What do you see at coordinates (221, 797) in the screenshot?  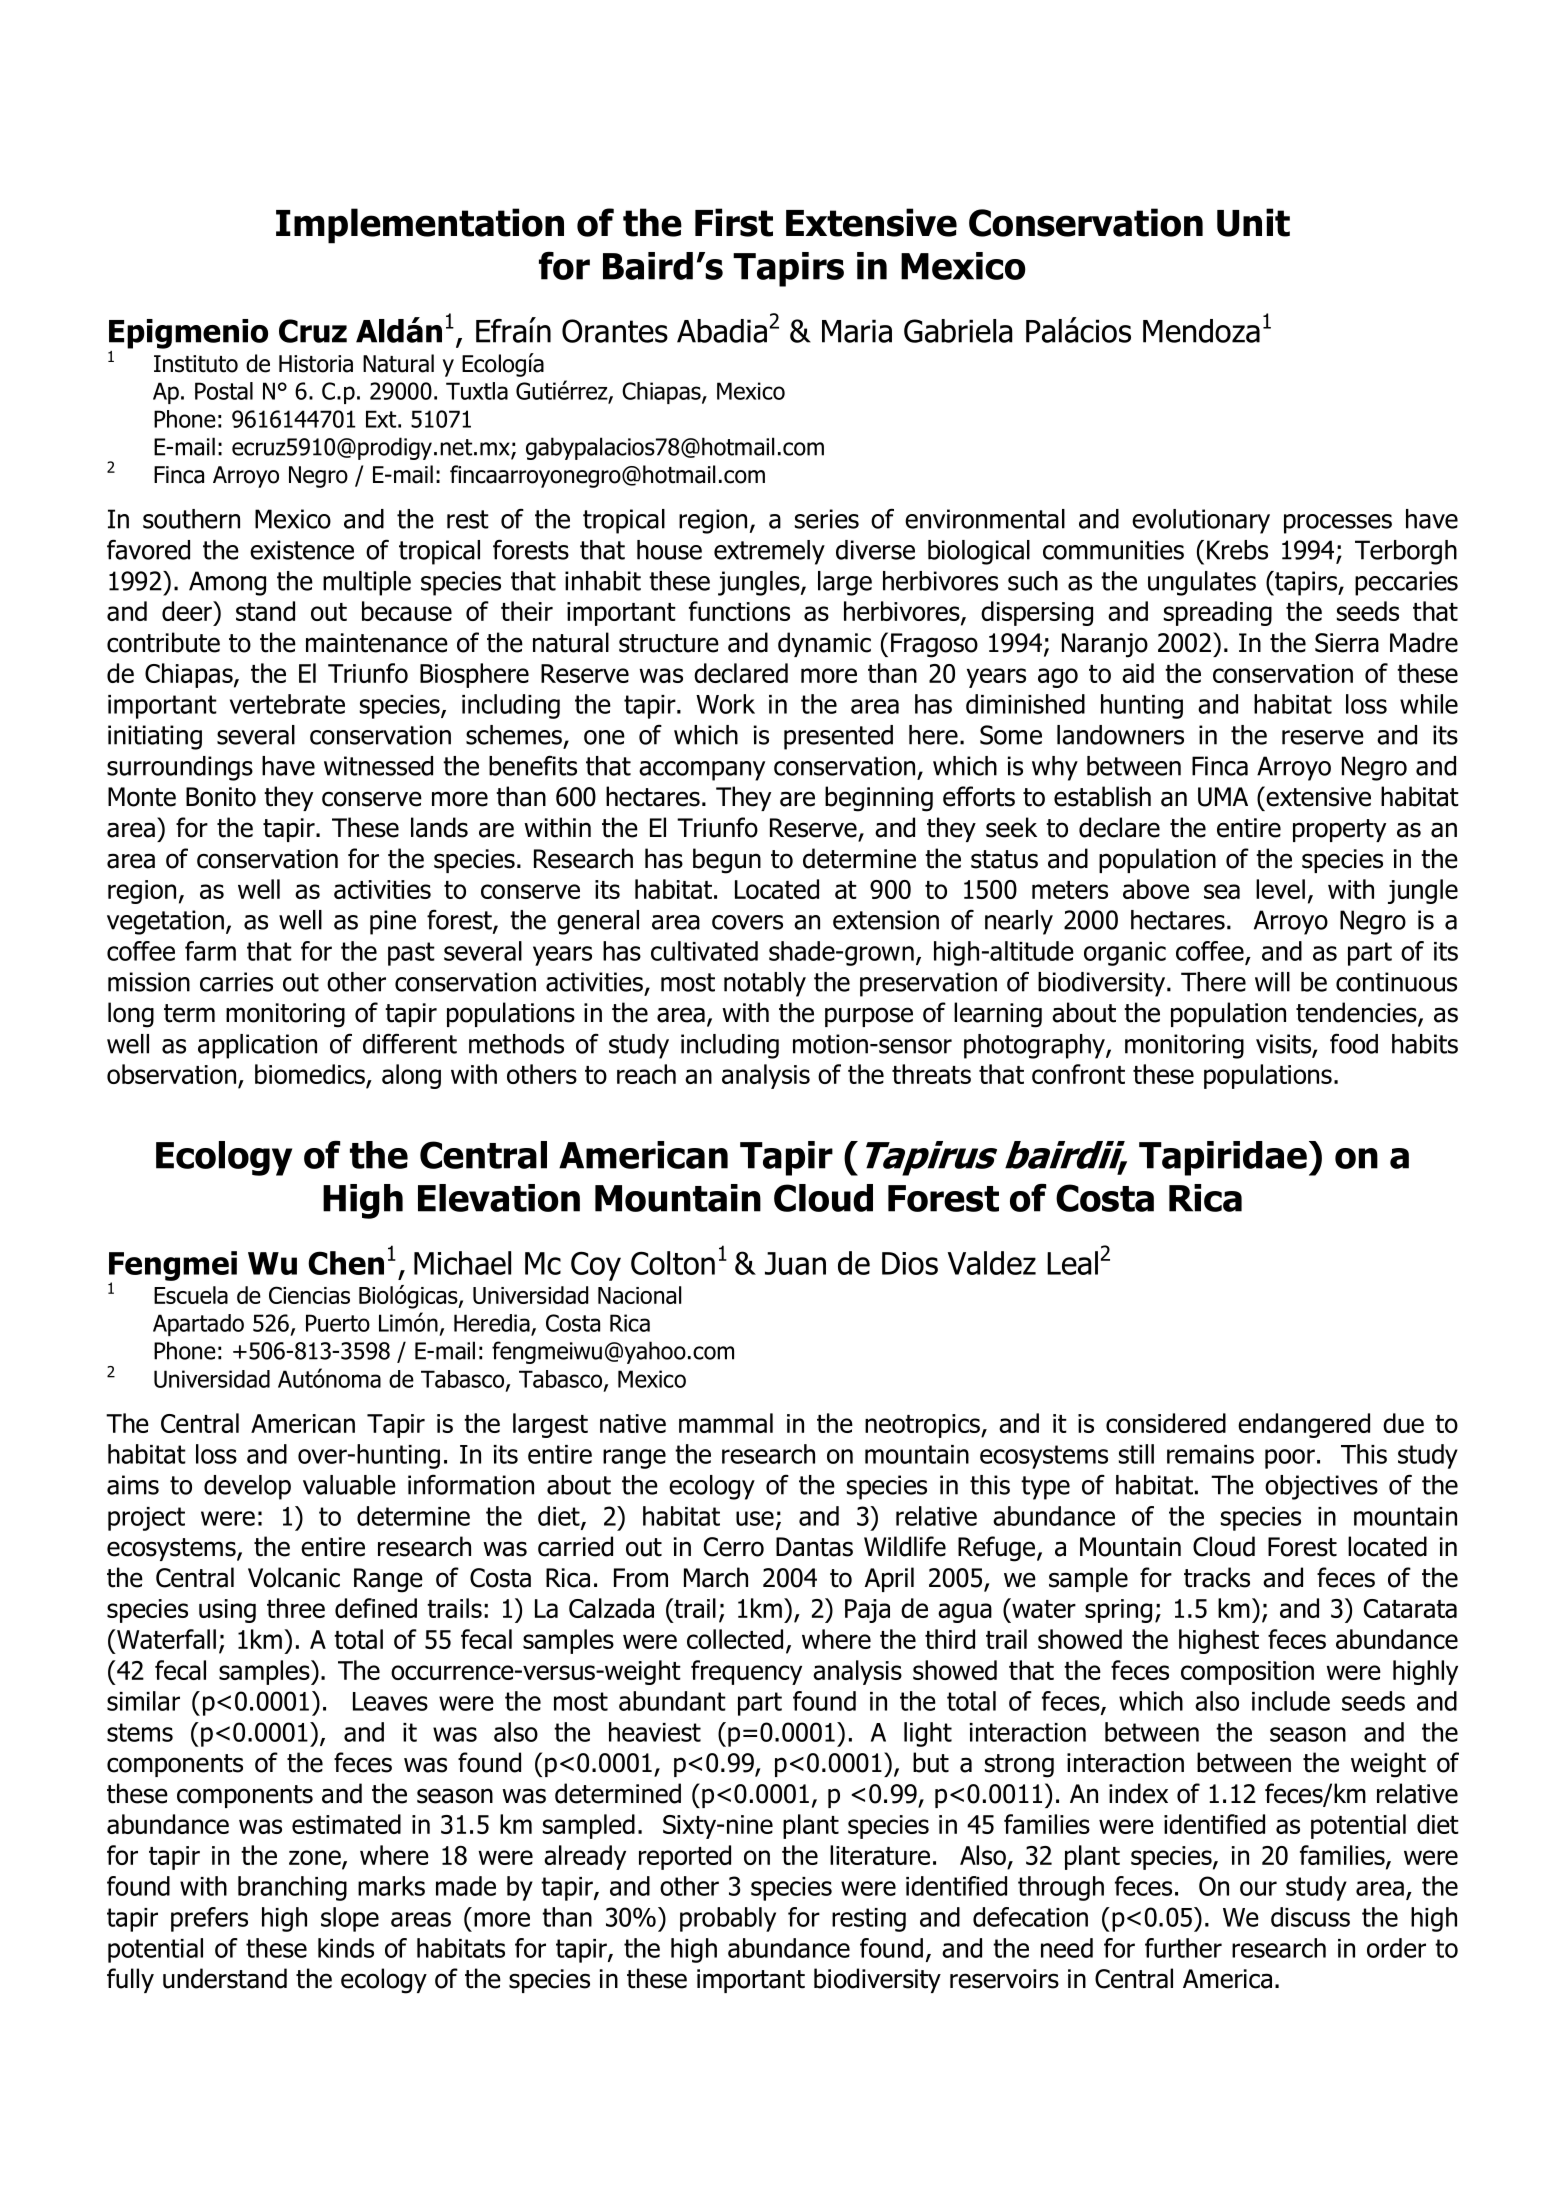 I see `Bonito` at bounding box center [221, 797].
